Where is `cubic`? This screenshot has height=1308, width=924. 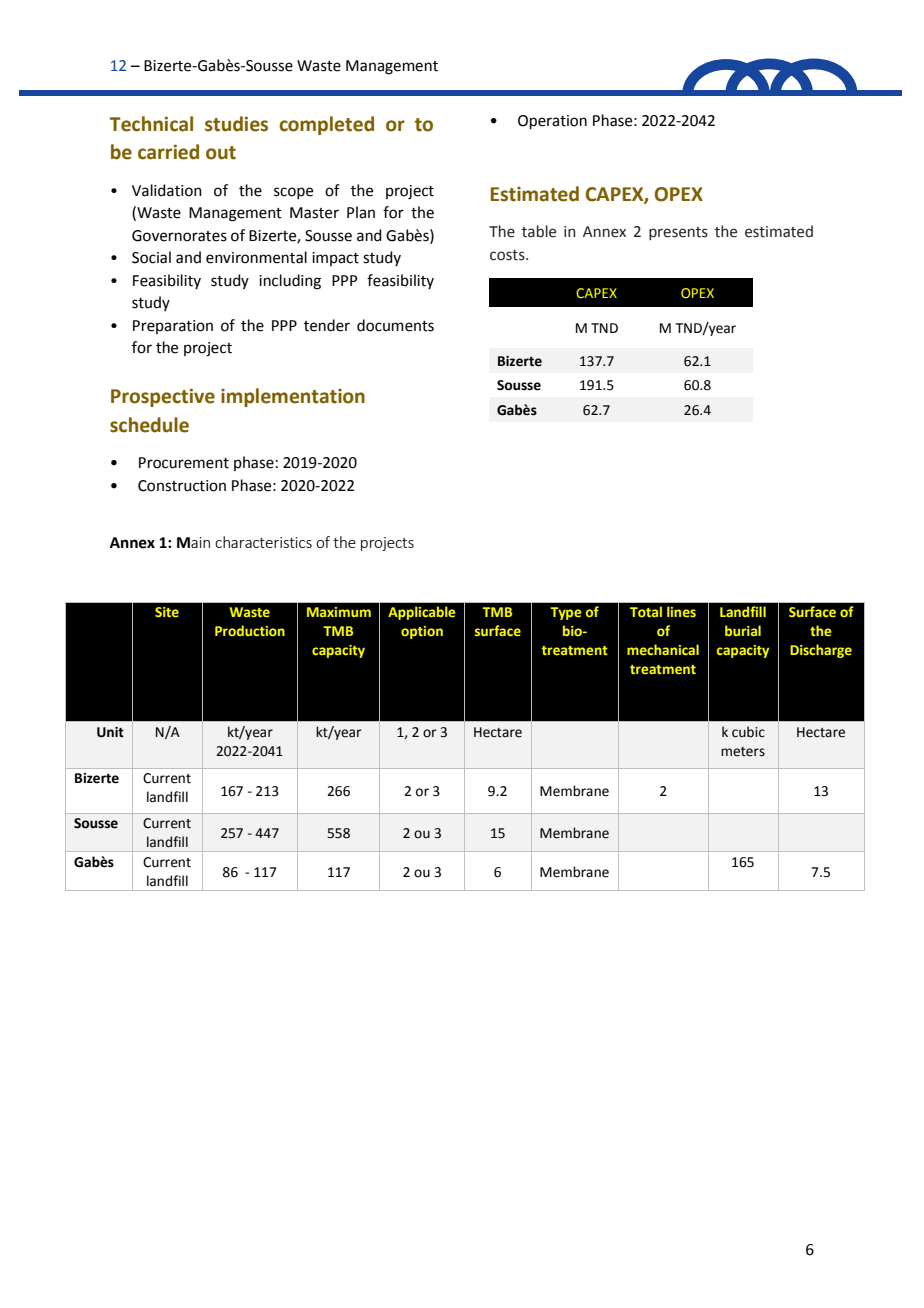 cubic is located at coordinates (748, 732).
